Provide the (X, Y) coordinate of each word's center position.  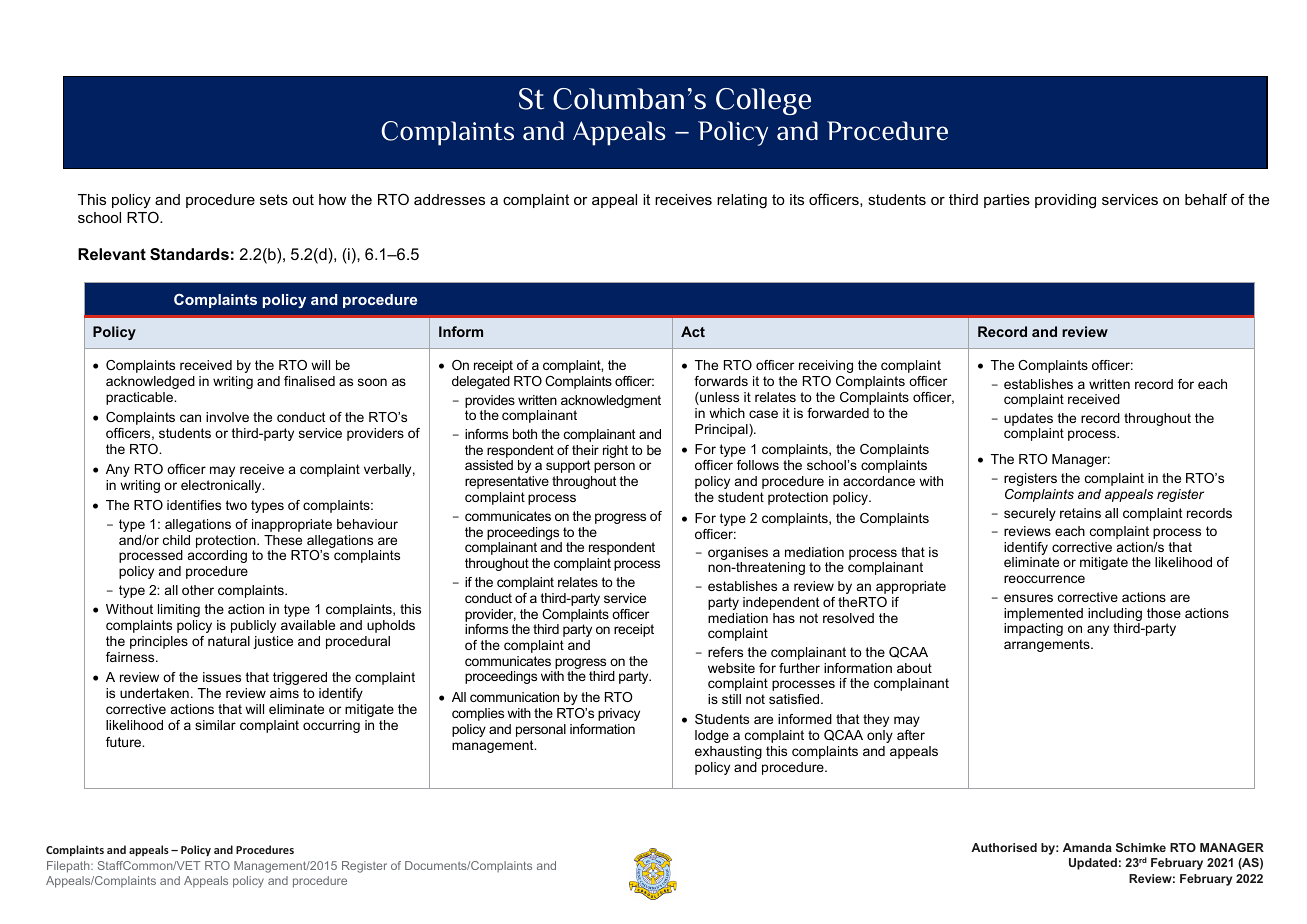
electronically (222, 486)
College (763, 101)
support (568, 466)
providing (1065, 201)
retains (1080, 513)
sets (274, 199)
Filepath (69, 867)
